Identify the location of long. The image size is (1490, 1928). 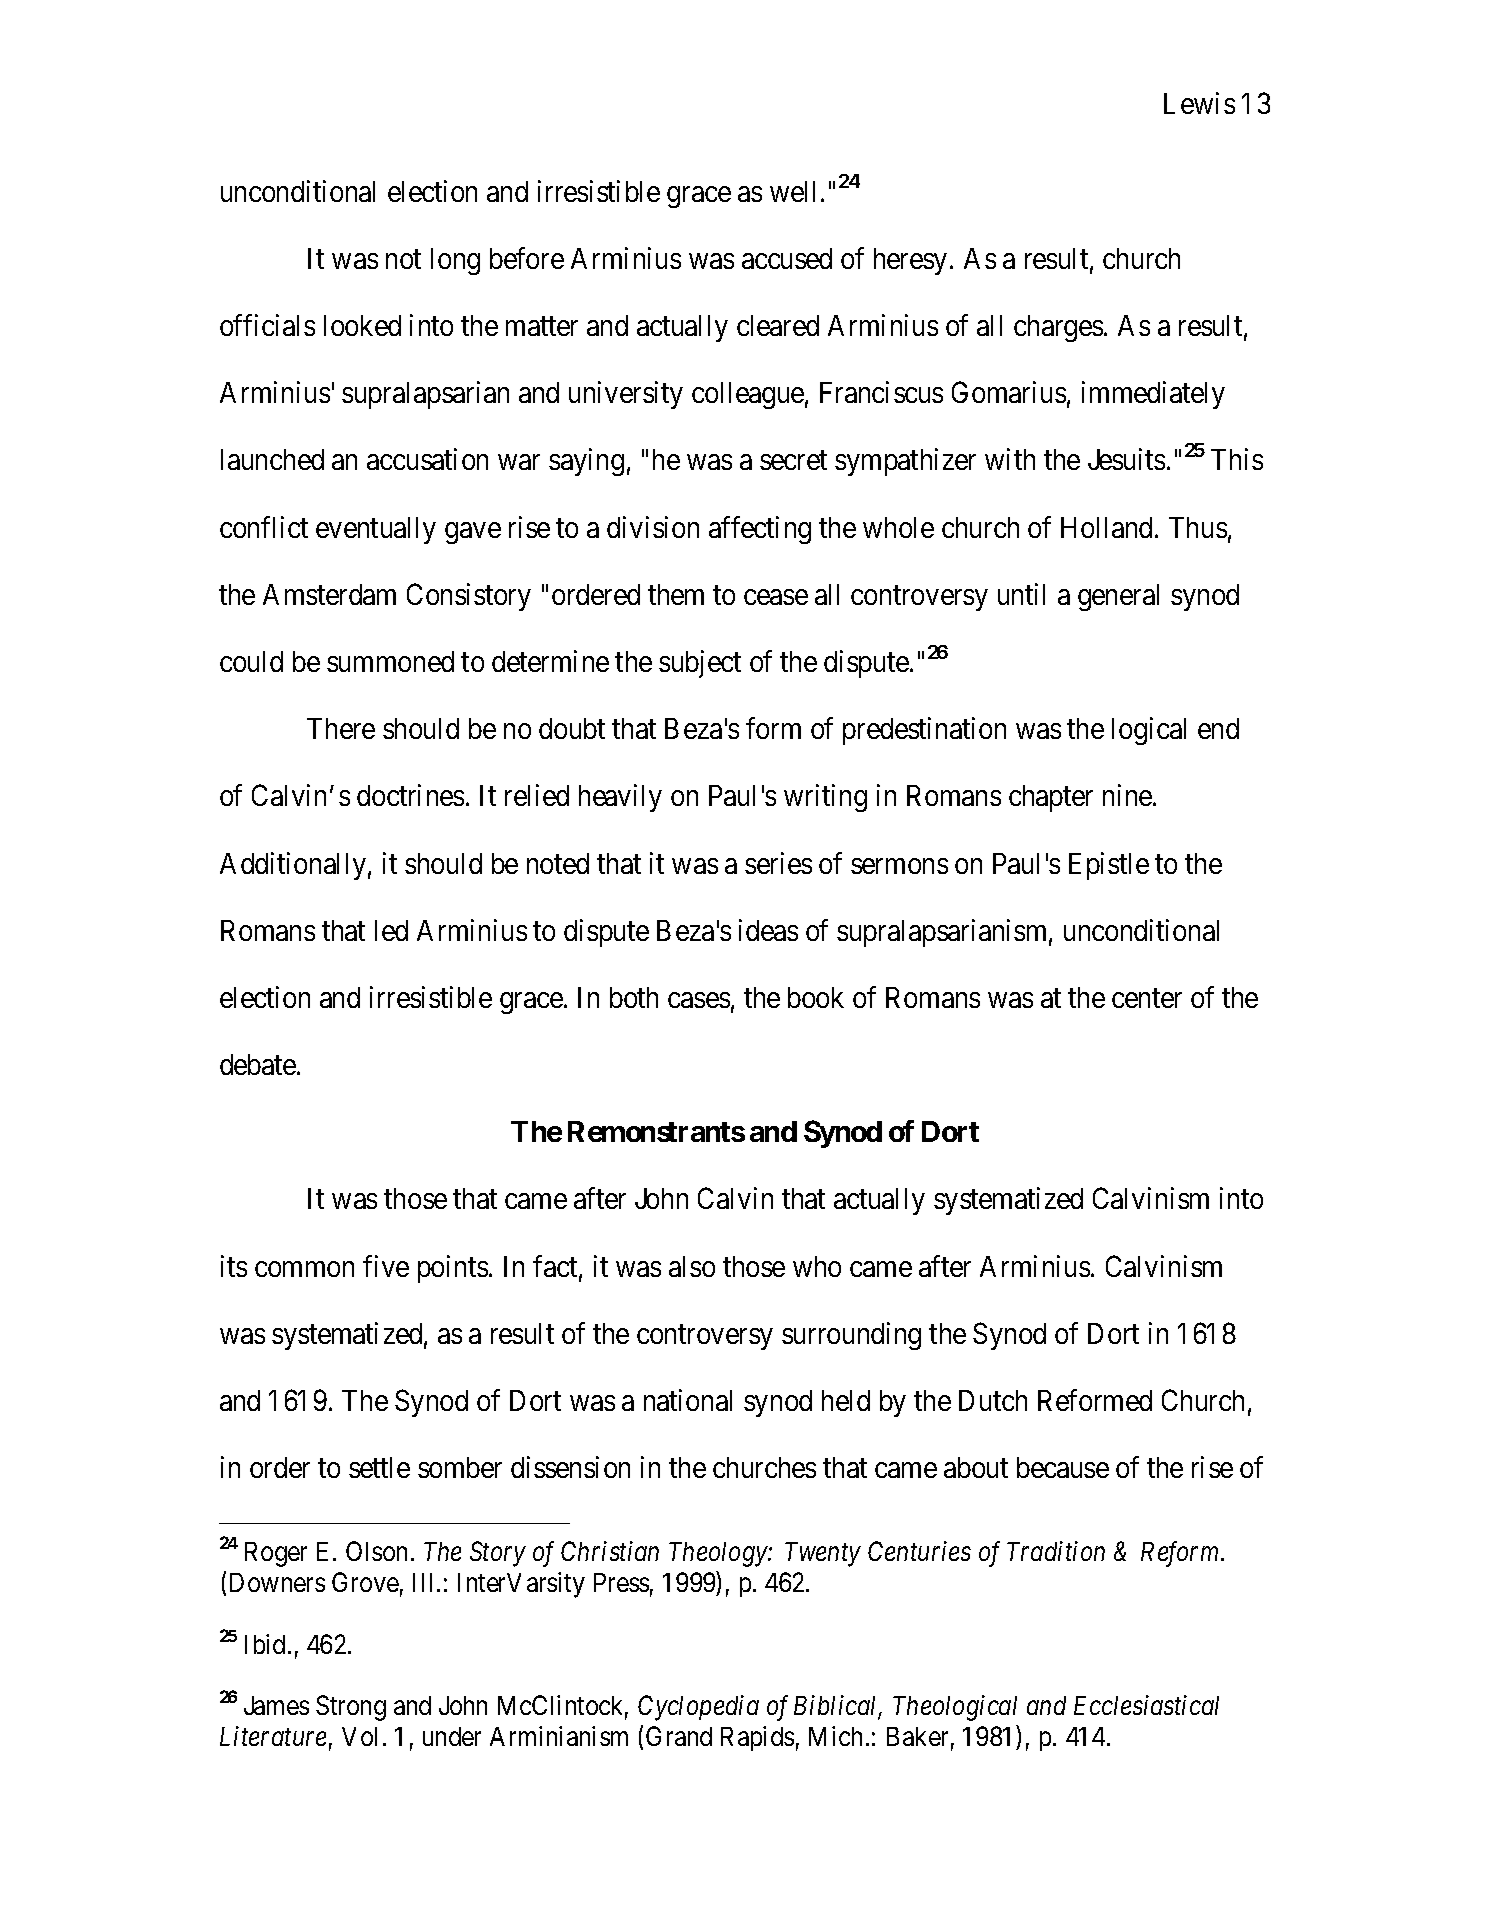
(455, 261).
